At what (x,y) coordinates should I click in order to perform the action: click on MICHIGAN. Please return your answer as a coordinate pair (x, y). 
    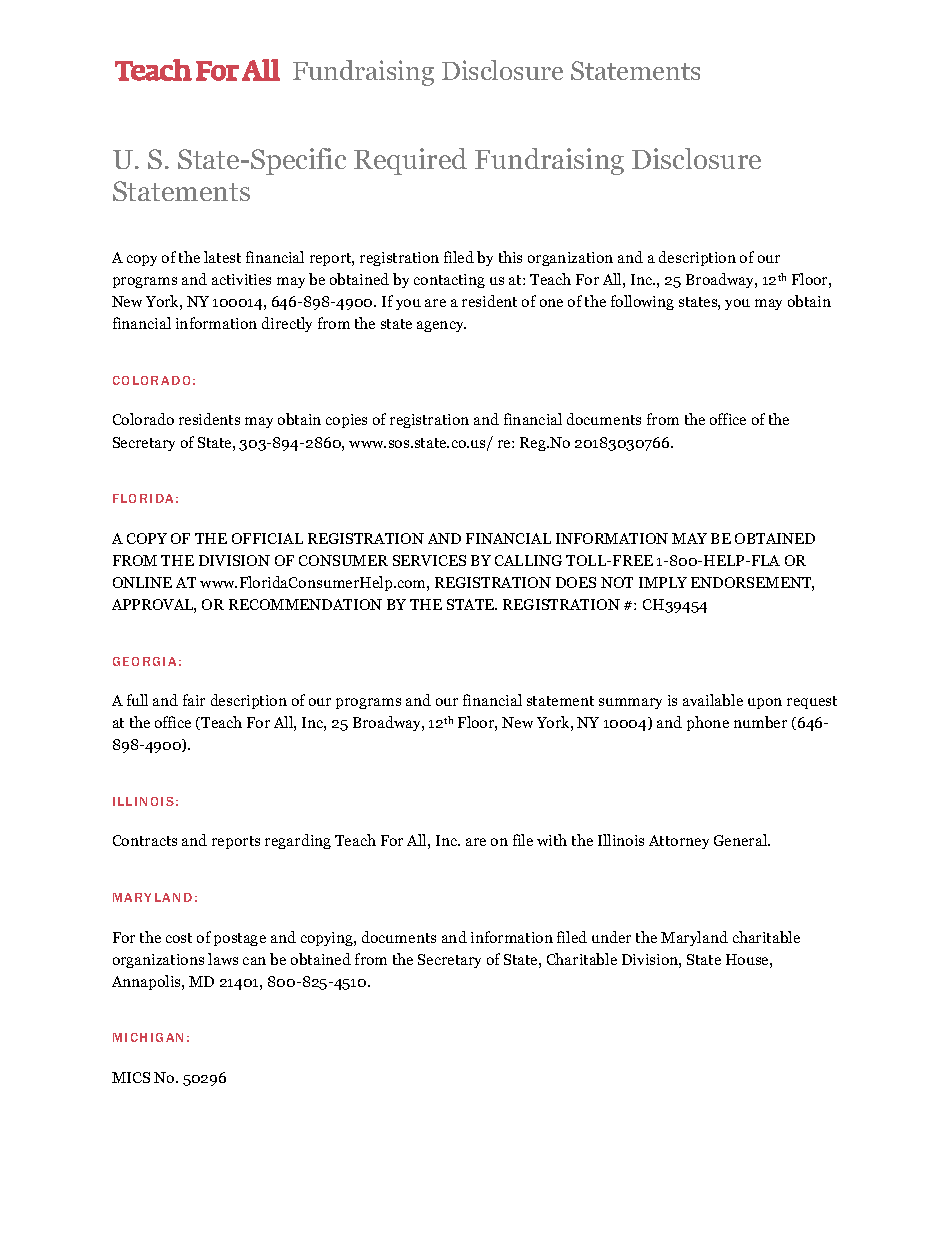
    Looking at the image, I should click on (148, 1037).
